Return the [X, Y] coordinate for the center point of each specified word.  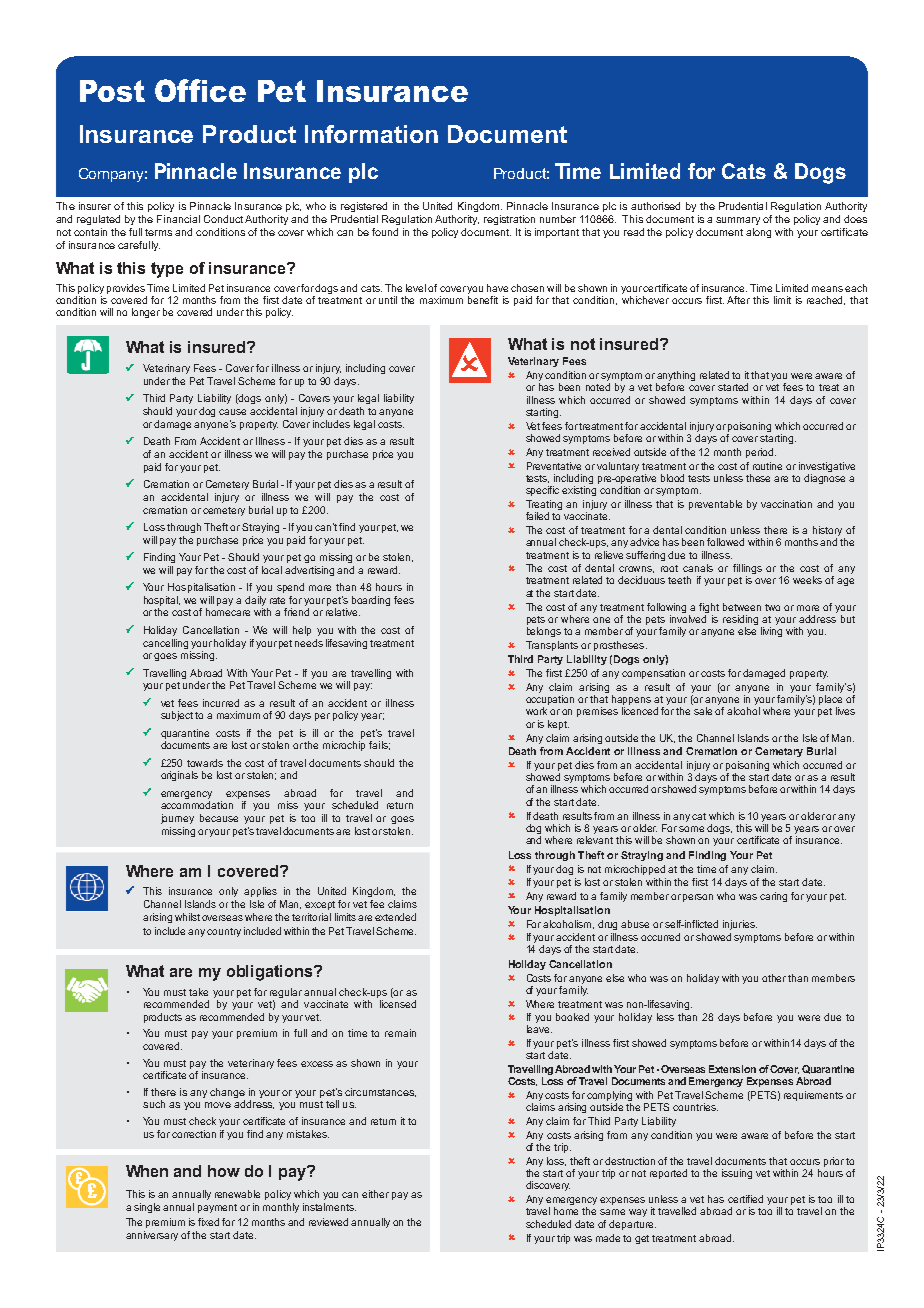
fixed [208, 1222]
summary [738, 221]
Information [371, 134]
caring [773, 897]
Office [200, 90]
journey [177, 819]
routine [767, 466]
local [272, 570]
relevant [595, 840]
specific [542, 491]
